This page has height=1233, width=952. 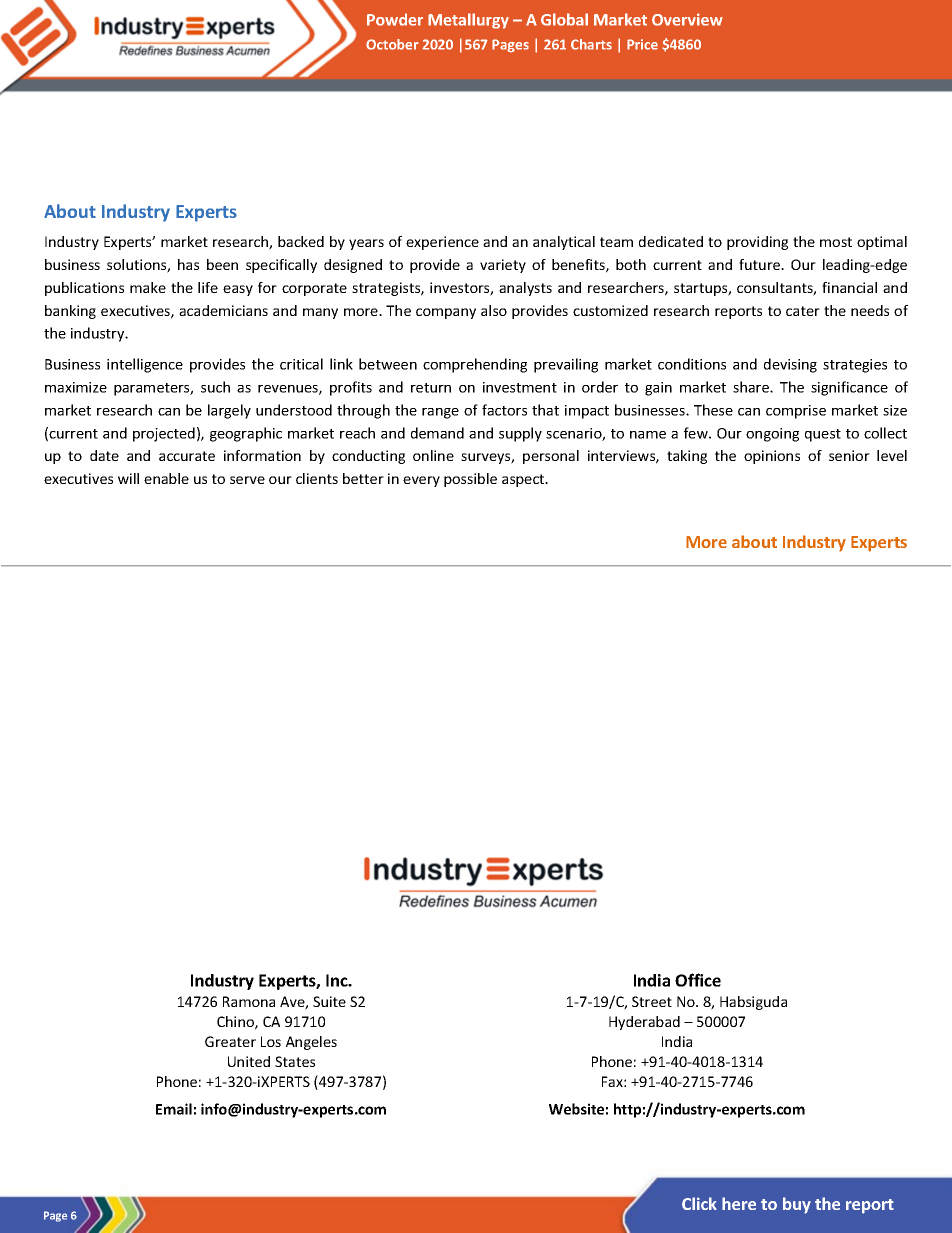 I want to click on October, so click(x=392, y=44).
